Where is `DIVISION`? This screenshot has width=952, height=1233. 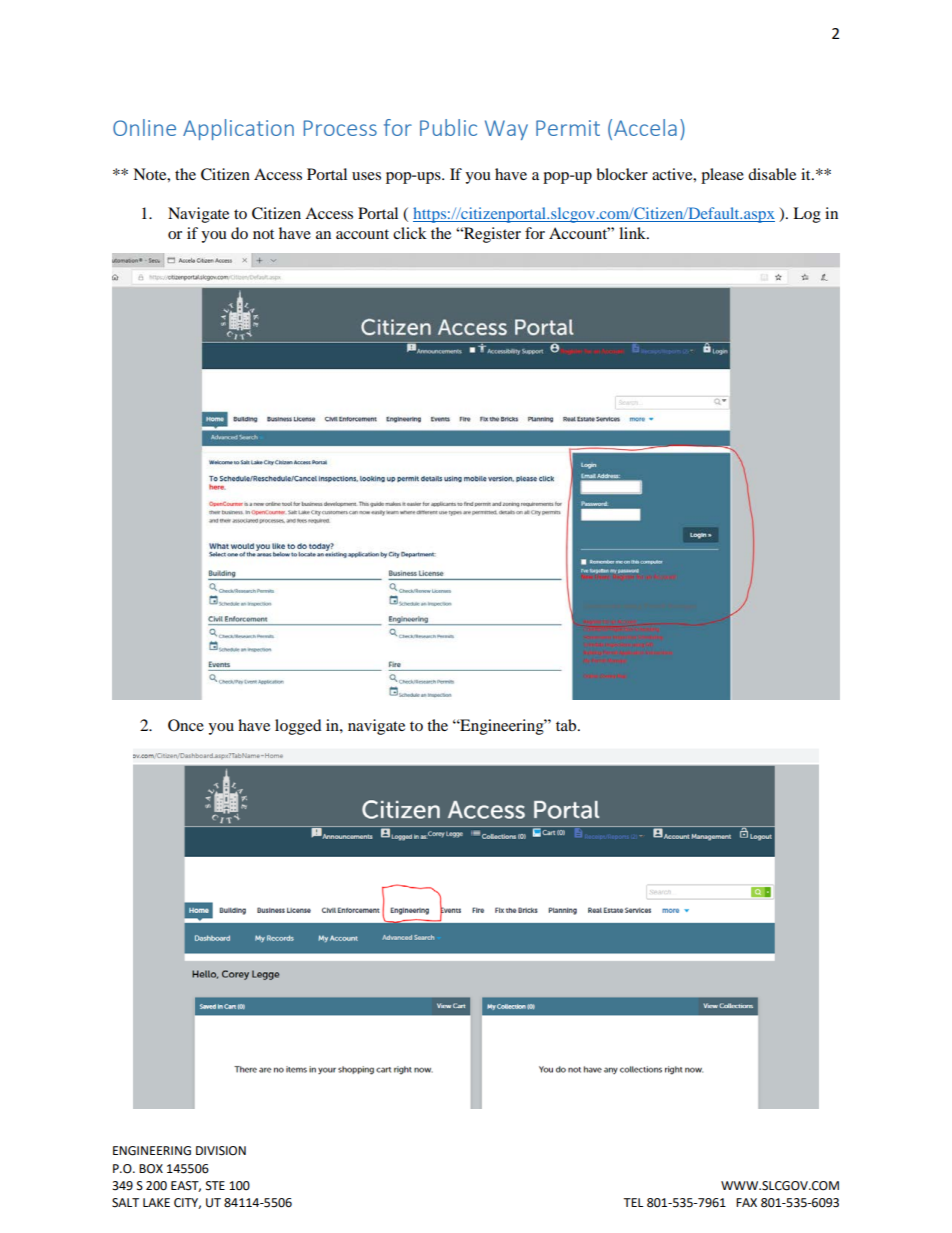
DIVISION is located at coordinates (221, 1151).
